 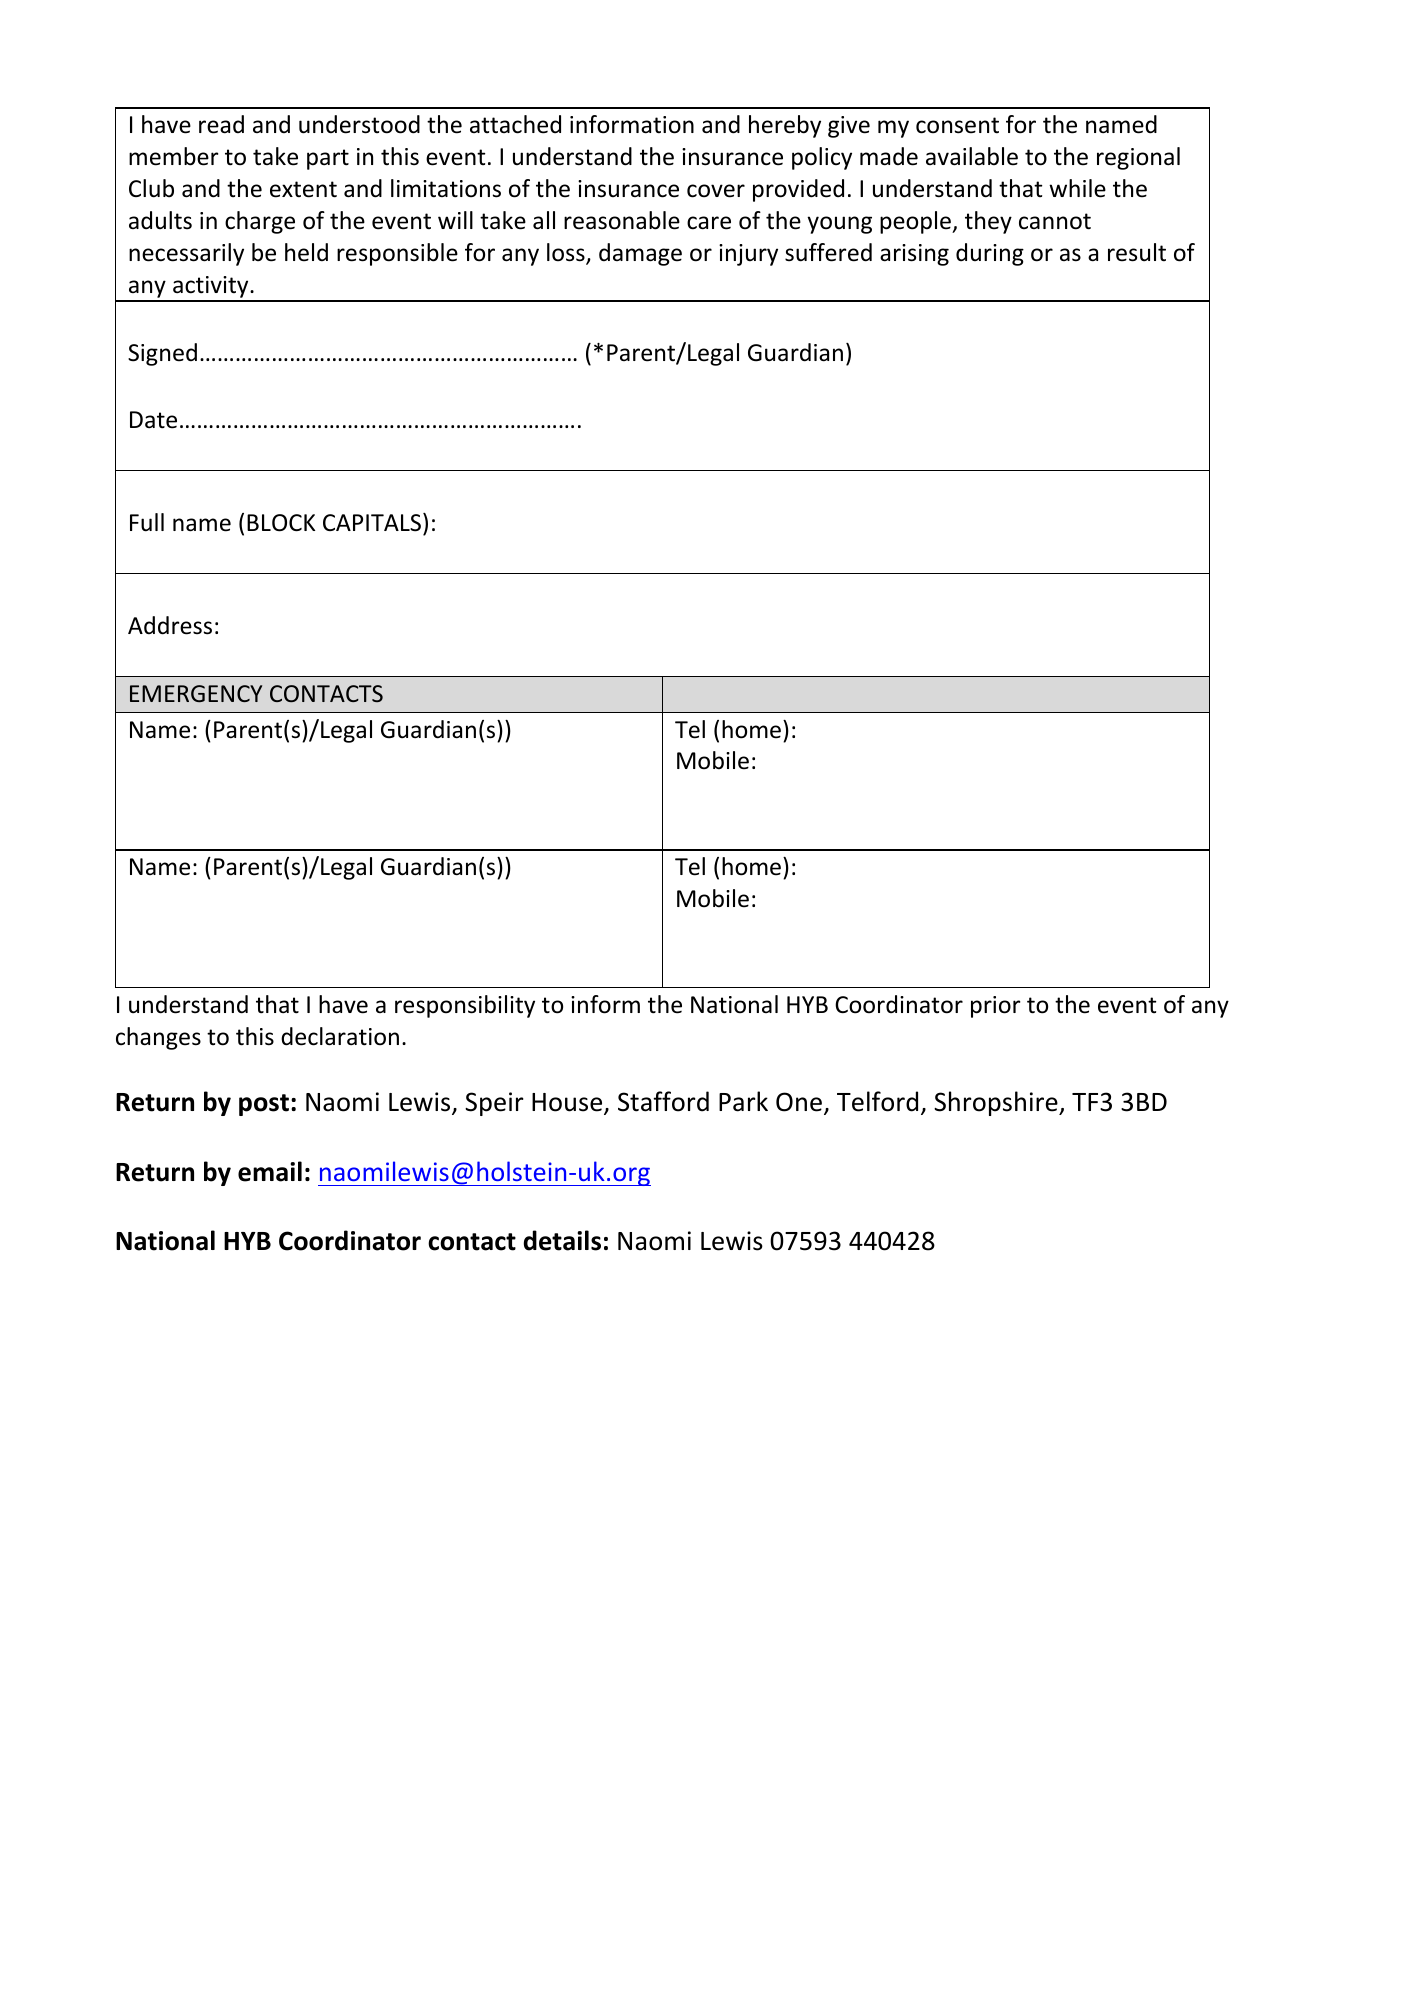 What do you see at coordinates (972, 156) in the image?
I see `available` at bounding box center [972, 156].
